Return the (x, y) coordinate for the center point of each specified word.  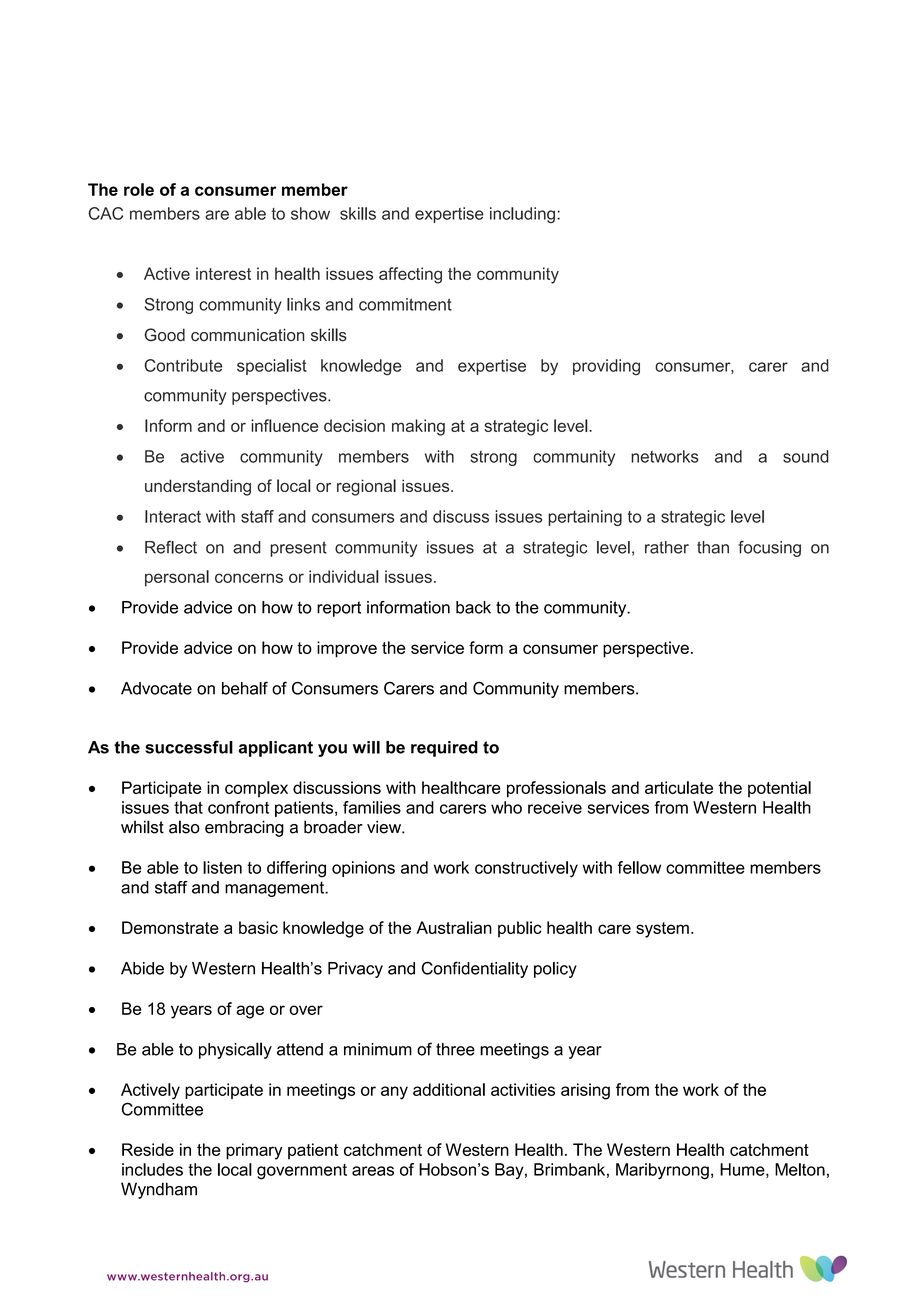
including (522, 215)
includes (152, 1169)
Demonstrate (170, 927)
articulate (679, 787)
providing (606, 367)
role (139, 189)
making (418, 427)
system (662, 930)
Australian (454, 927)
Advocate (156, 688)
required (444, 749)
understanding (198, 487)
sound (806, 456)
